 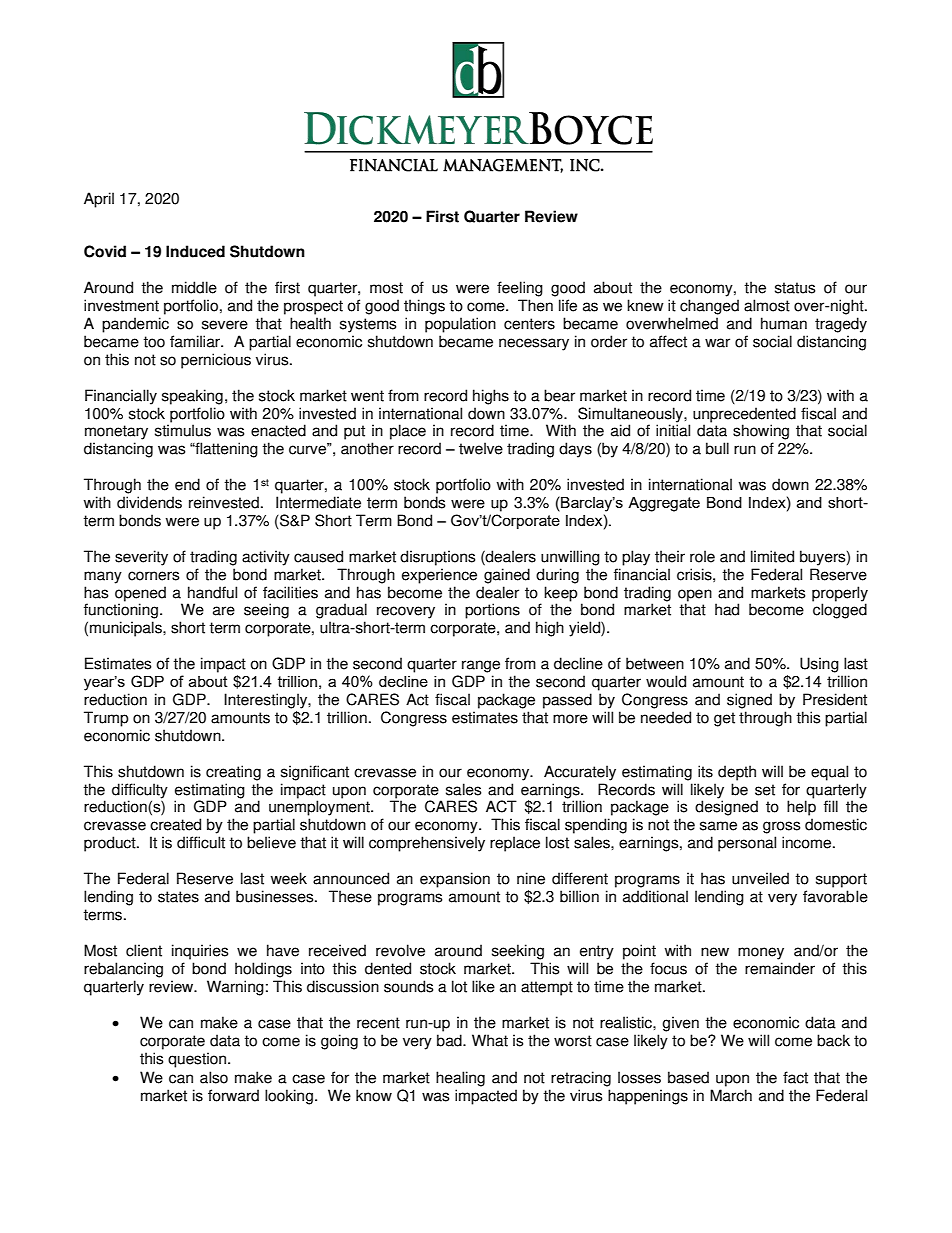 I want to click on Induced, so click(x=195, y=251).
